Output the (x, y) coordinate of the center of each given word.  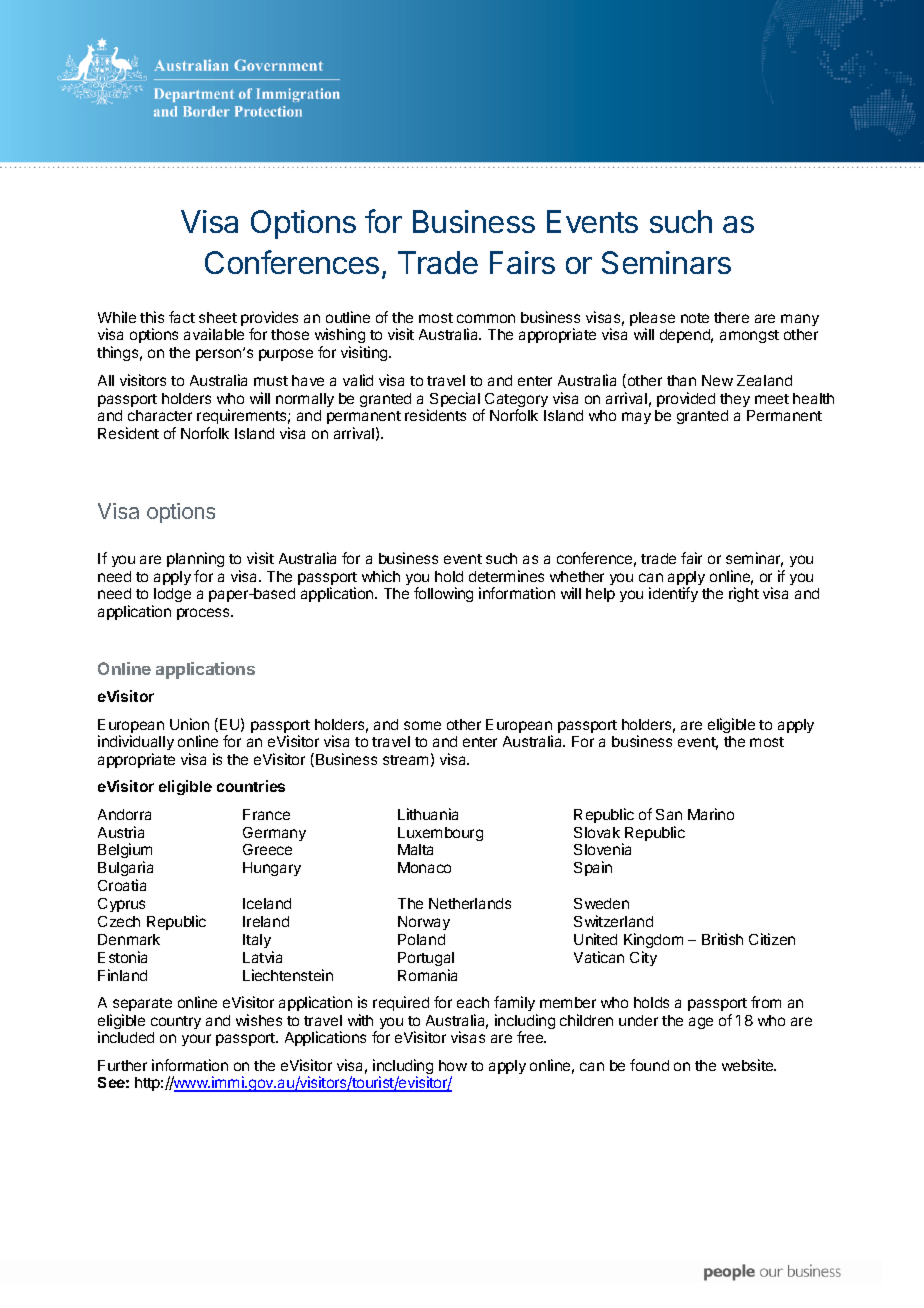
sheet (218, 317)
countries (251, 786)
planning (195, 559)
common (486, 318)
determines (506, 576)
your (196, 1040)
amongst (749, 336)
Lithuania (428, 814)
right (744, 594)
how (453, 1065)
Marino (711, 814)
